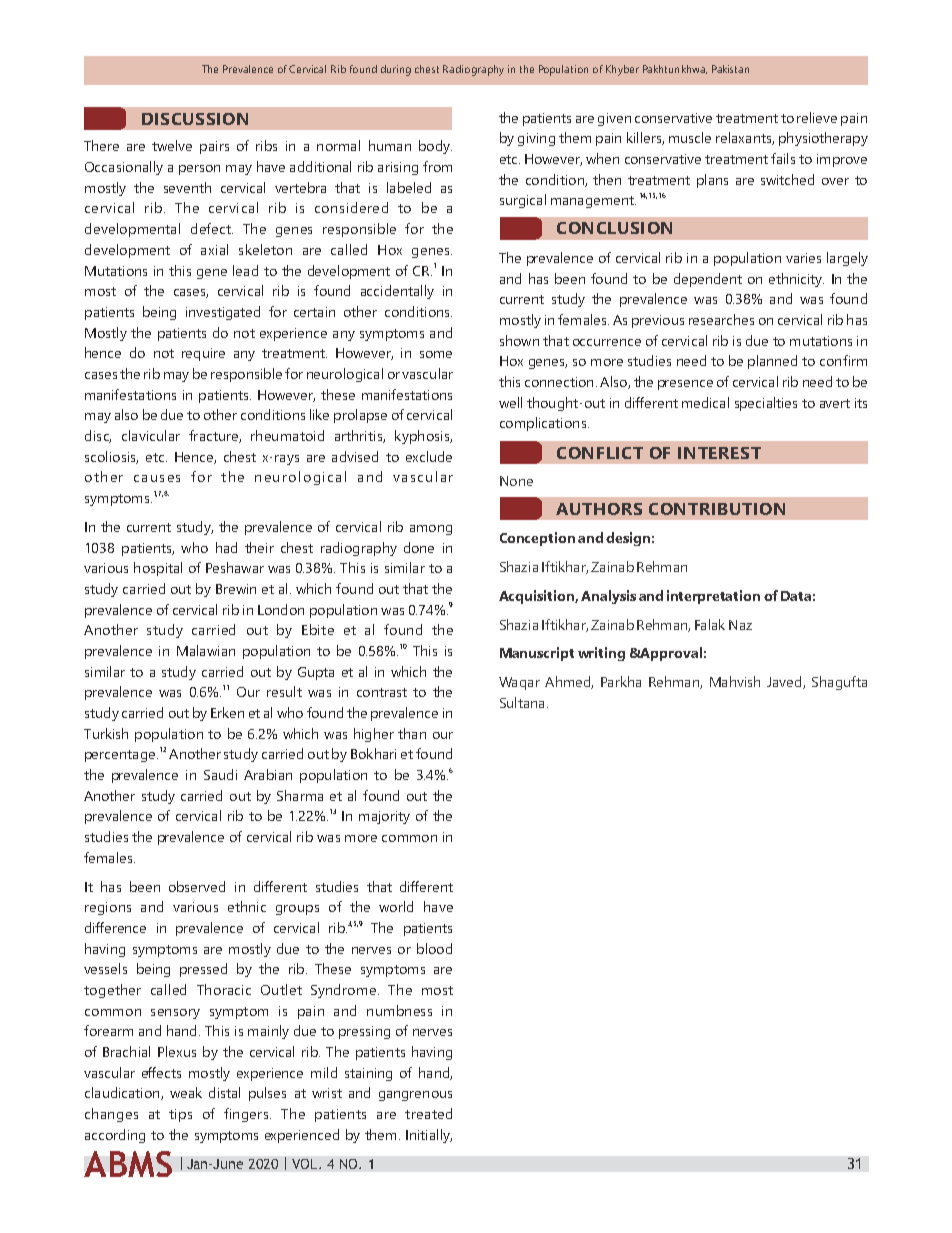  What do you see at coordinates (536, 139) in the screenshot?
I see `giving` at bounding box center [536, 139].
